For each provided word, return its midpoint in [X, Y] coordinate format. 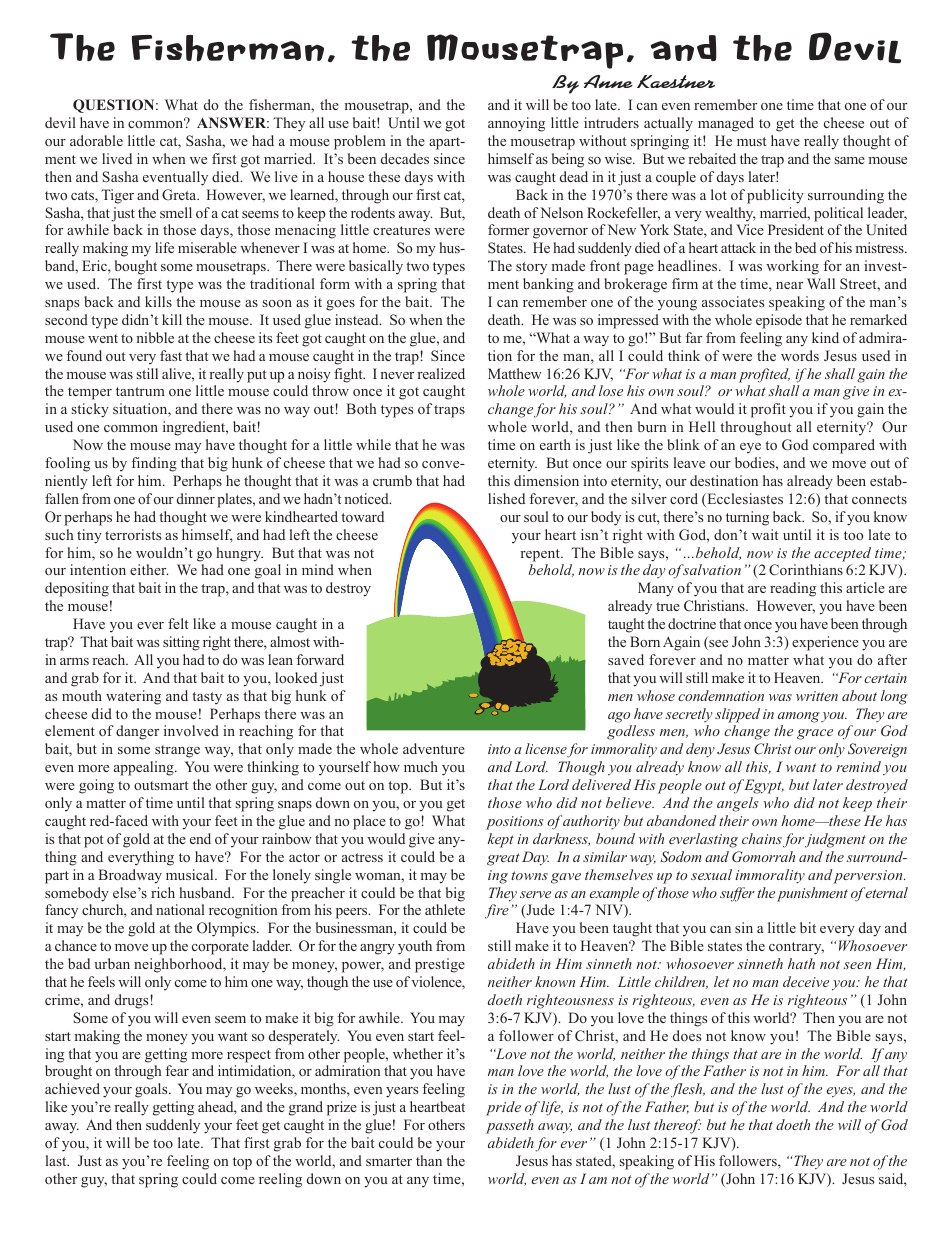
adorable [96, 140]
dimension [546, 480]
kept [501, 840]
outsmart [161, 785]
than [429, 1160]
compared [844, 446]
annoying [516, 124]
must [751, 141]
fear [177, 1070]
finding [154, 464]
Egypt [764, 786]
